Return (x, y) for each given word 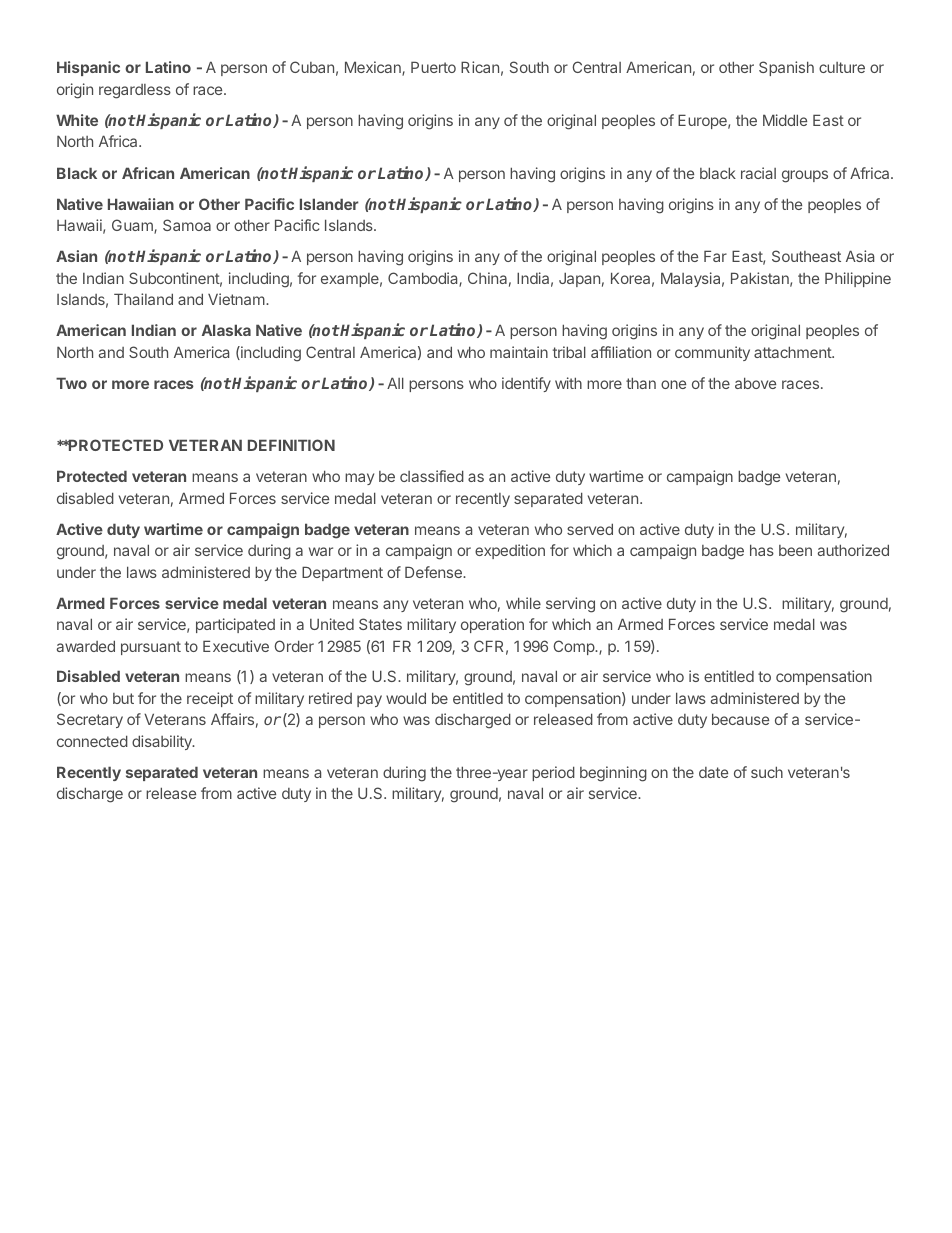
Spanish (786, 68)
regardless (135, 91)
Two (71, 383)
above (755, 383)
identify (526, 384)
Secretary (90, 720)
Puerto (433, 67)
